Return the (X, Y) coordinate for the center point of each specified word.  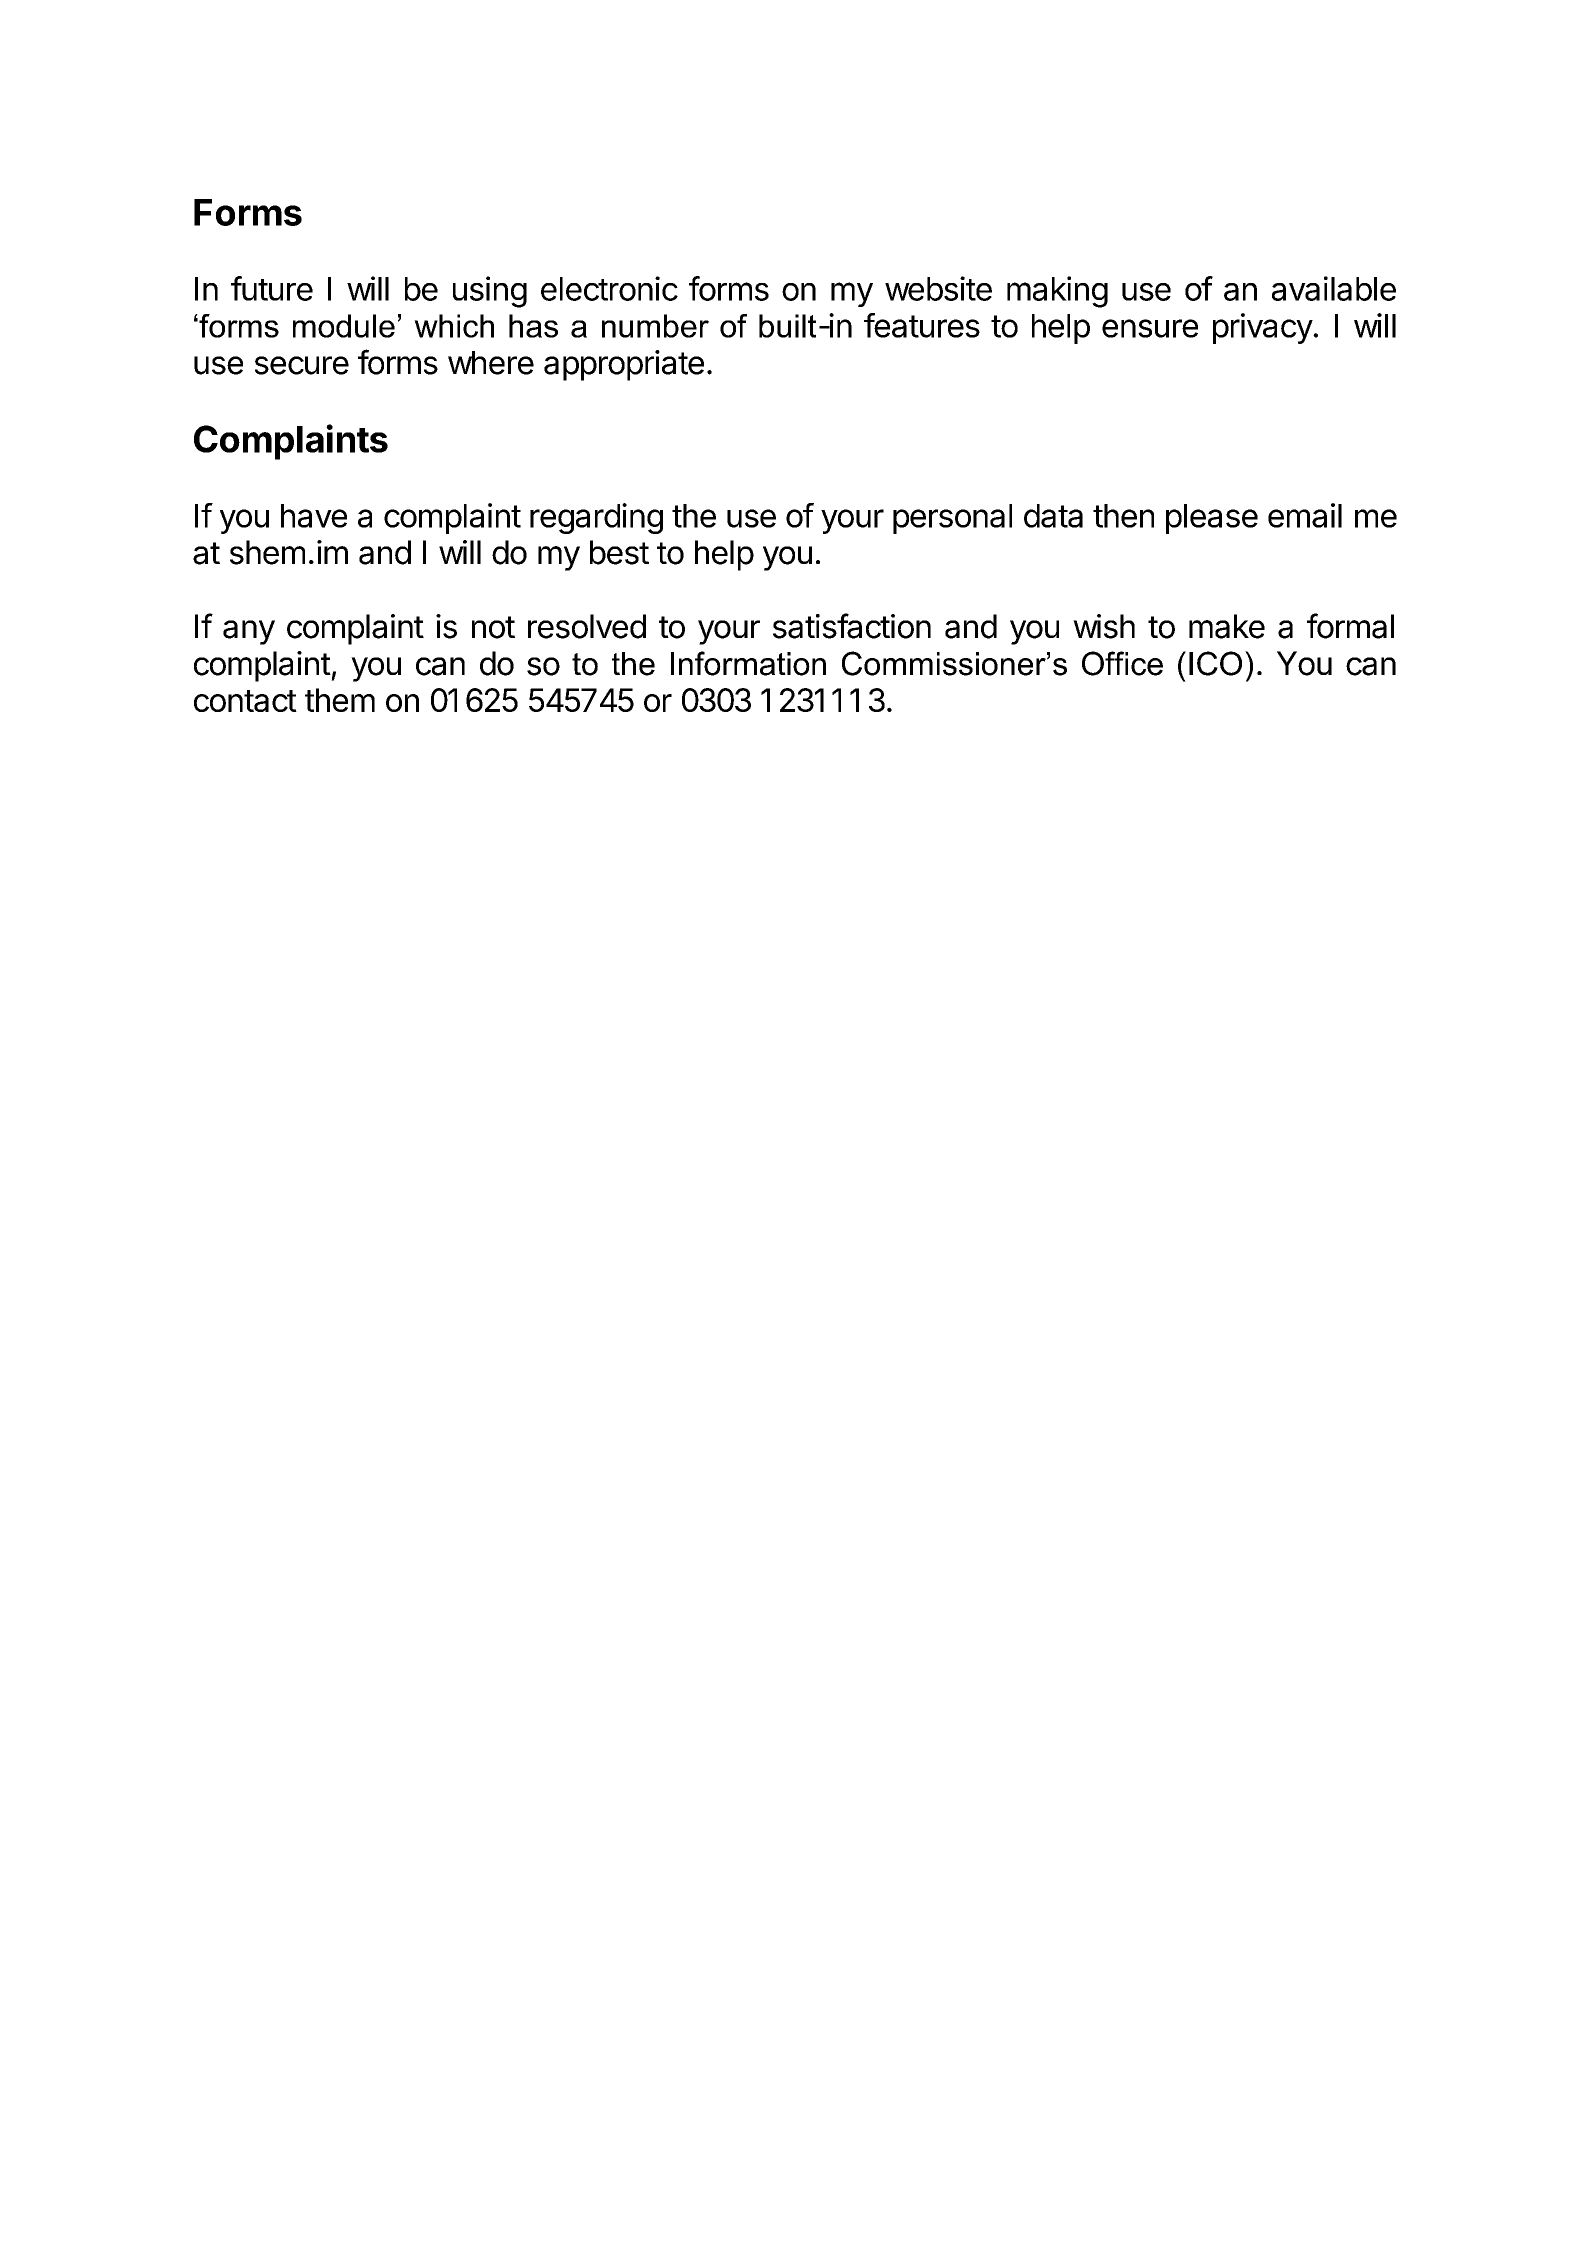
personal (952, 519)
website (938, 288)
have (314, 516)
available (1334, 288)
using (490, 292)
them (340, 700)
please (1212, 519)
